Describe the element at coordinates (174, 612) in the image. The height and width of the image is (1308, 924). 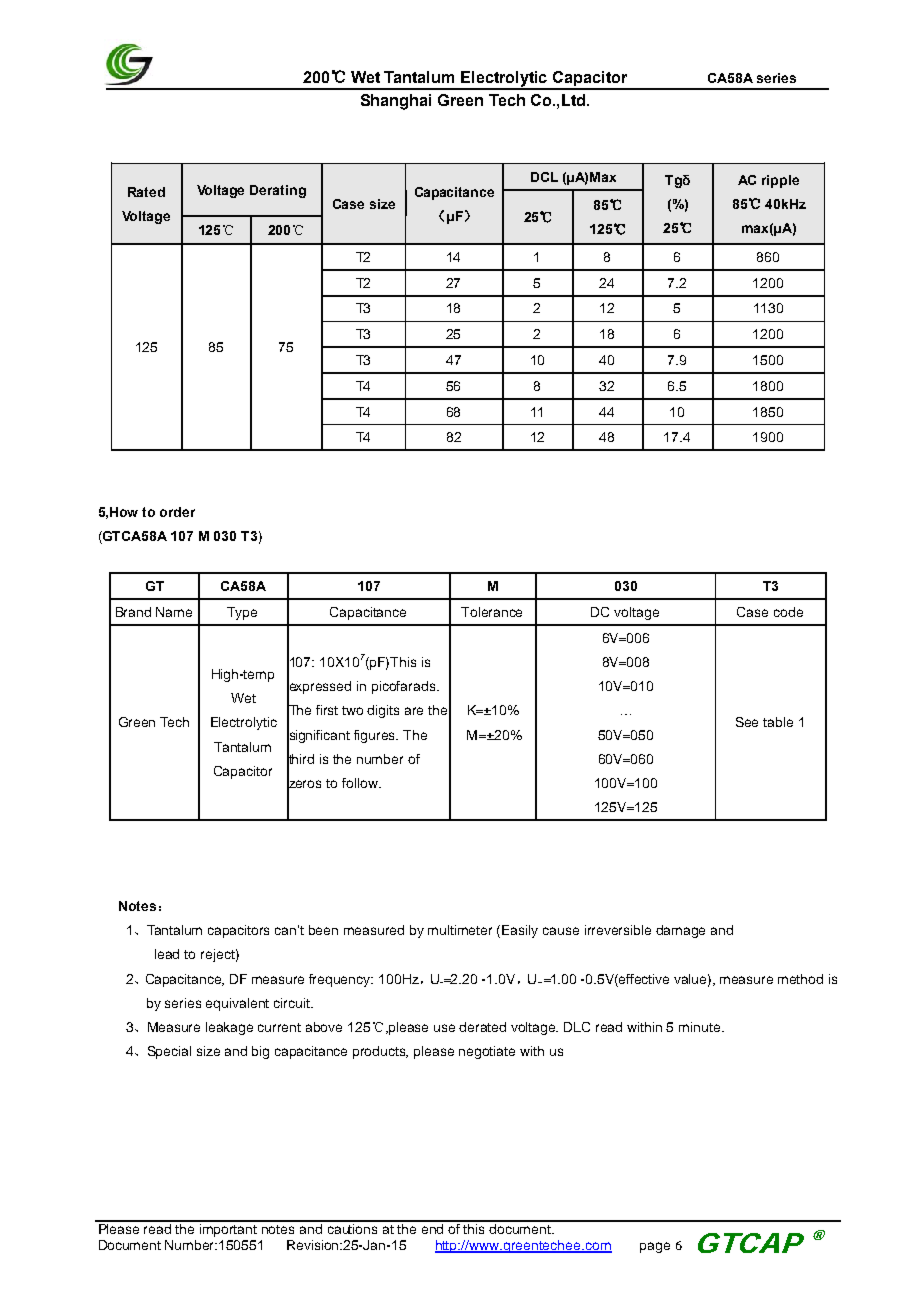
I see `Name` at that location.
